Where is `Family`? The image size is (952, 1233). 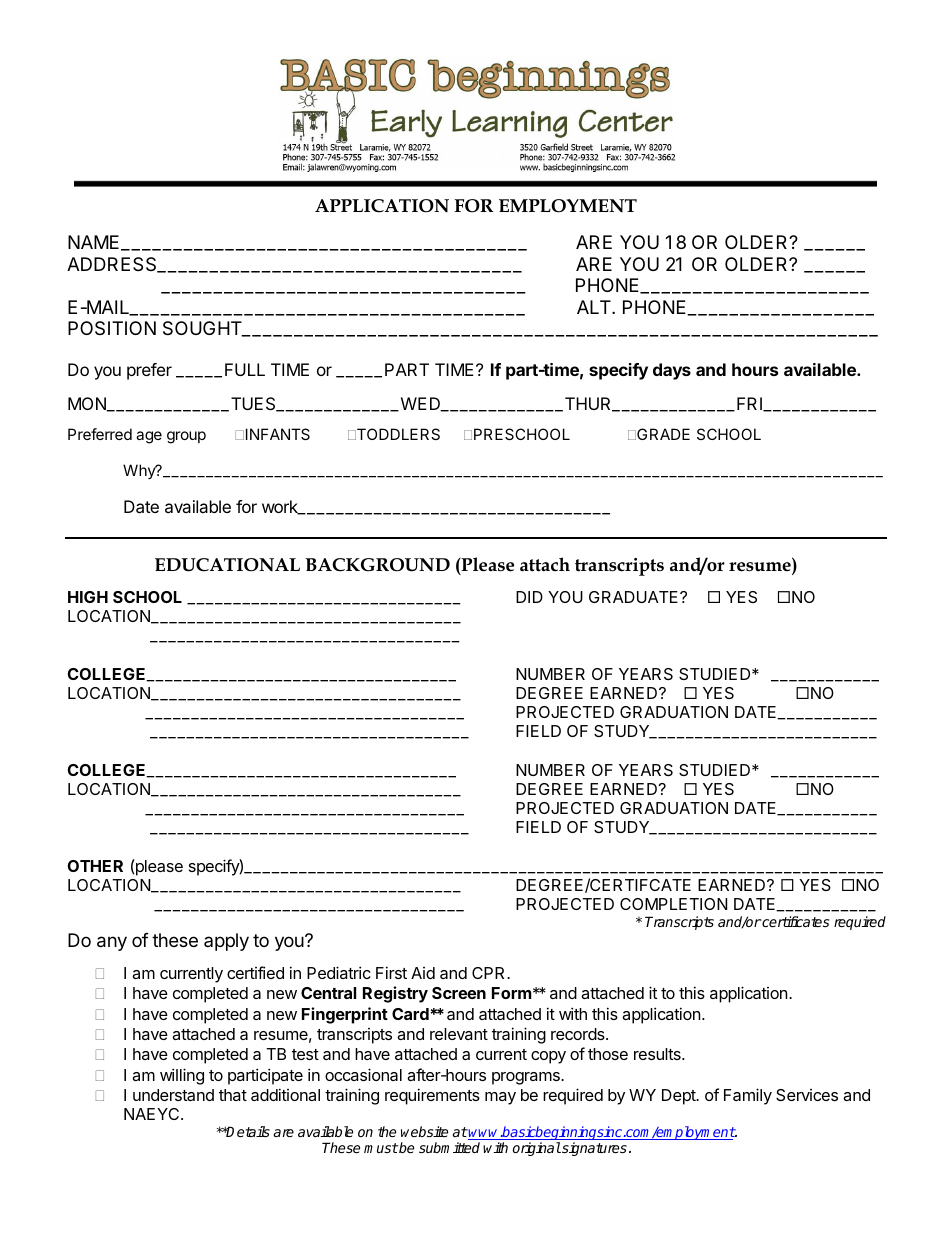
Family is located at coordinates (748, 1096).
